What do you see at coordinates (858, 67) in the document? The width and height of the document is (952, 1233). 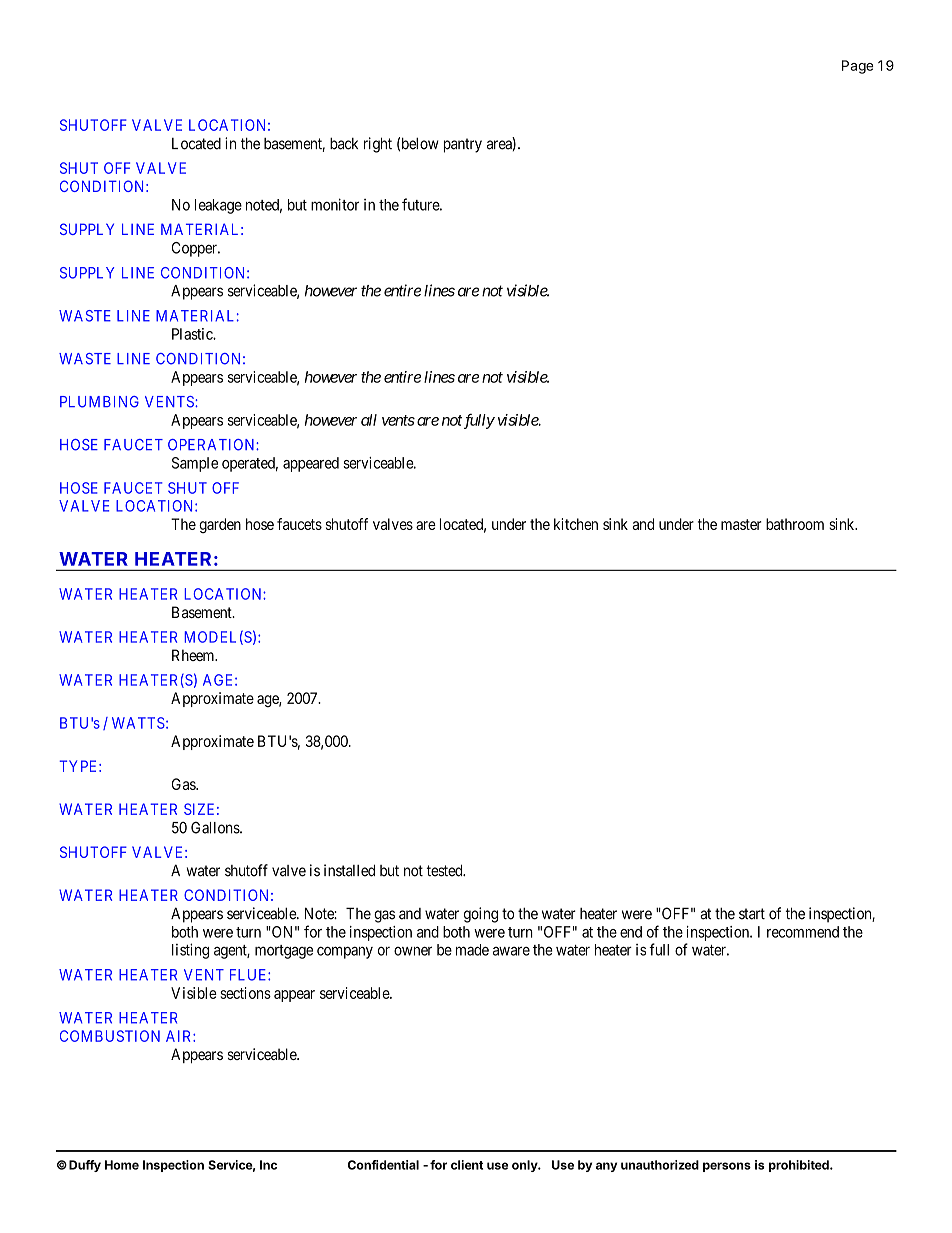 I see `Page` at bounding box center [858, 67].
